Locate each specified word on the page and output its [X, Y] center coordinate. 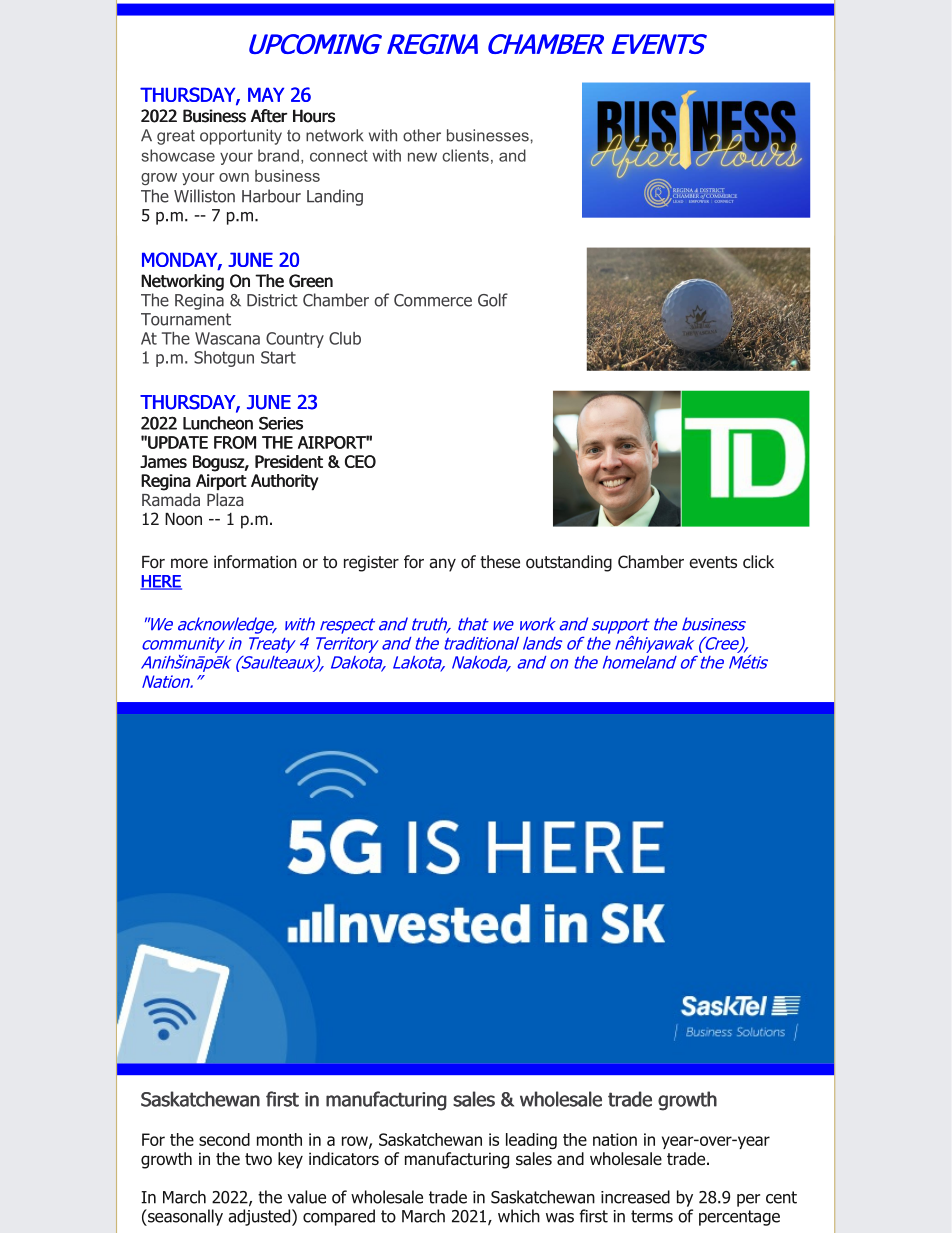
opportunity [241, 137]
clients [465, 155]
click [758, 561]
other [422, 135]
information [255, 562]
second [224, 1139]
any [442, 565]
